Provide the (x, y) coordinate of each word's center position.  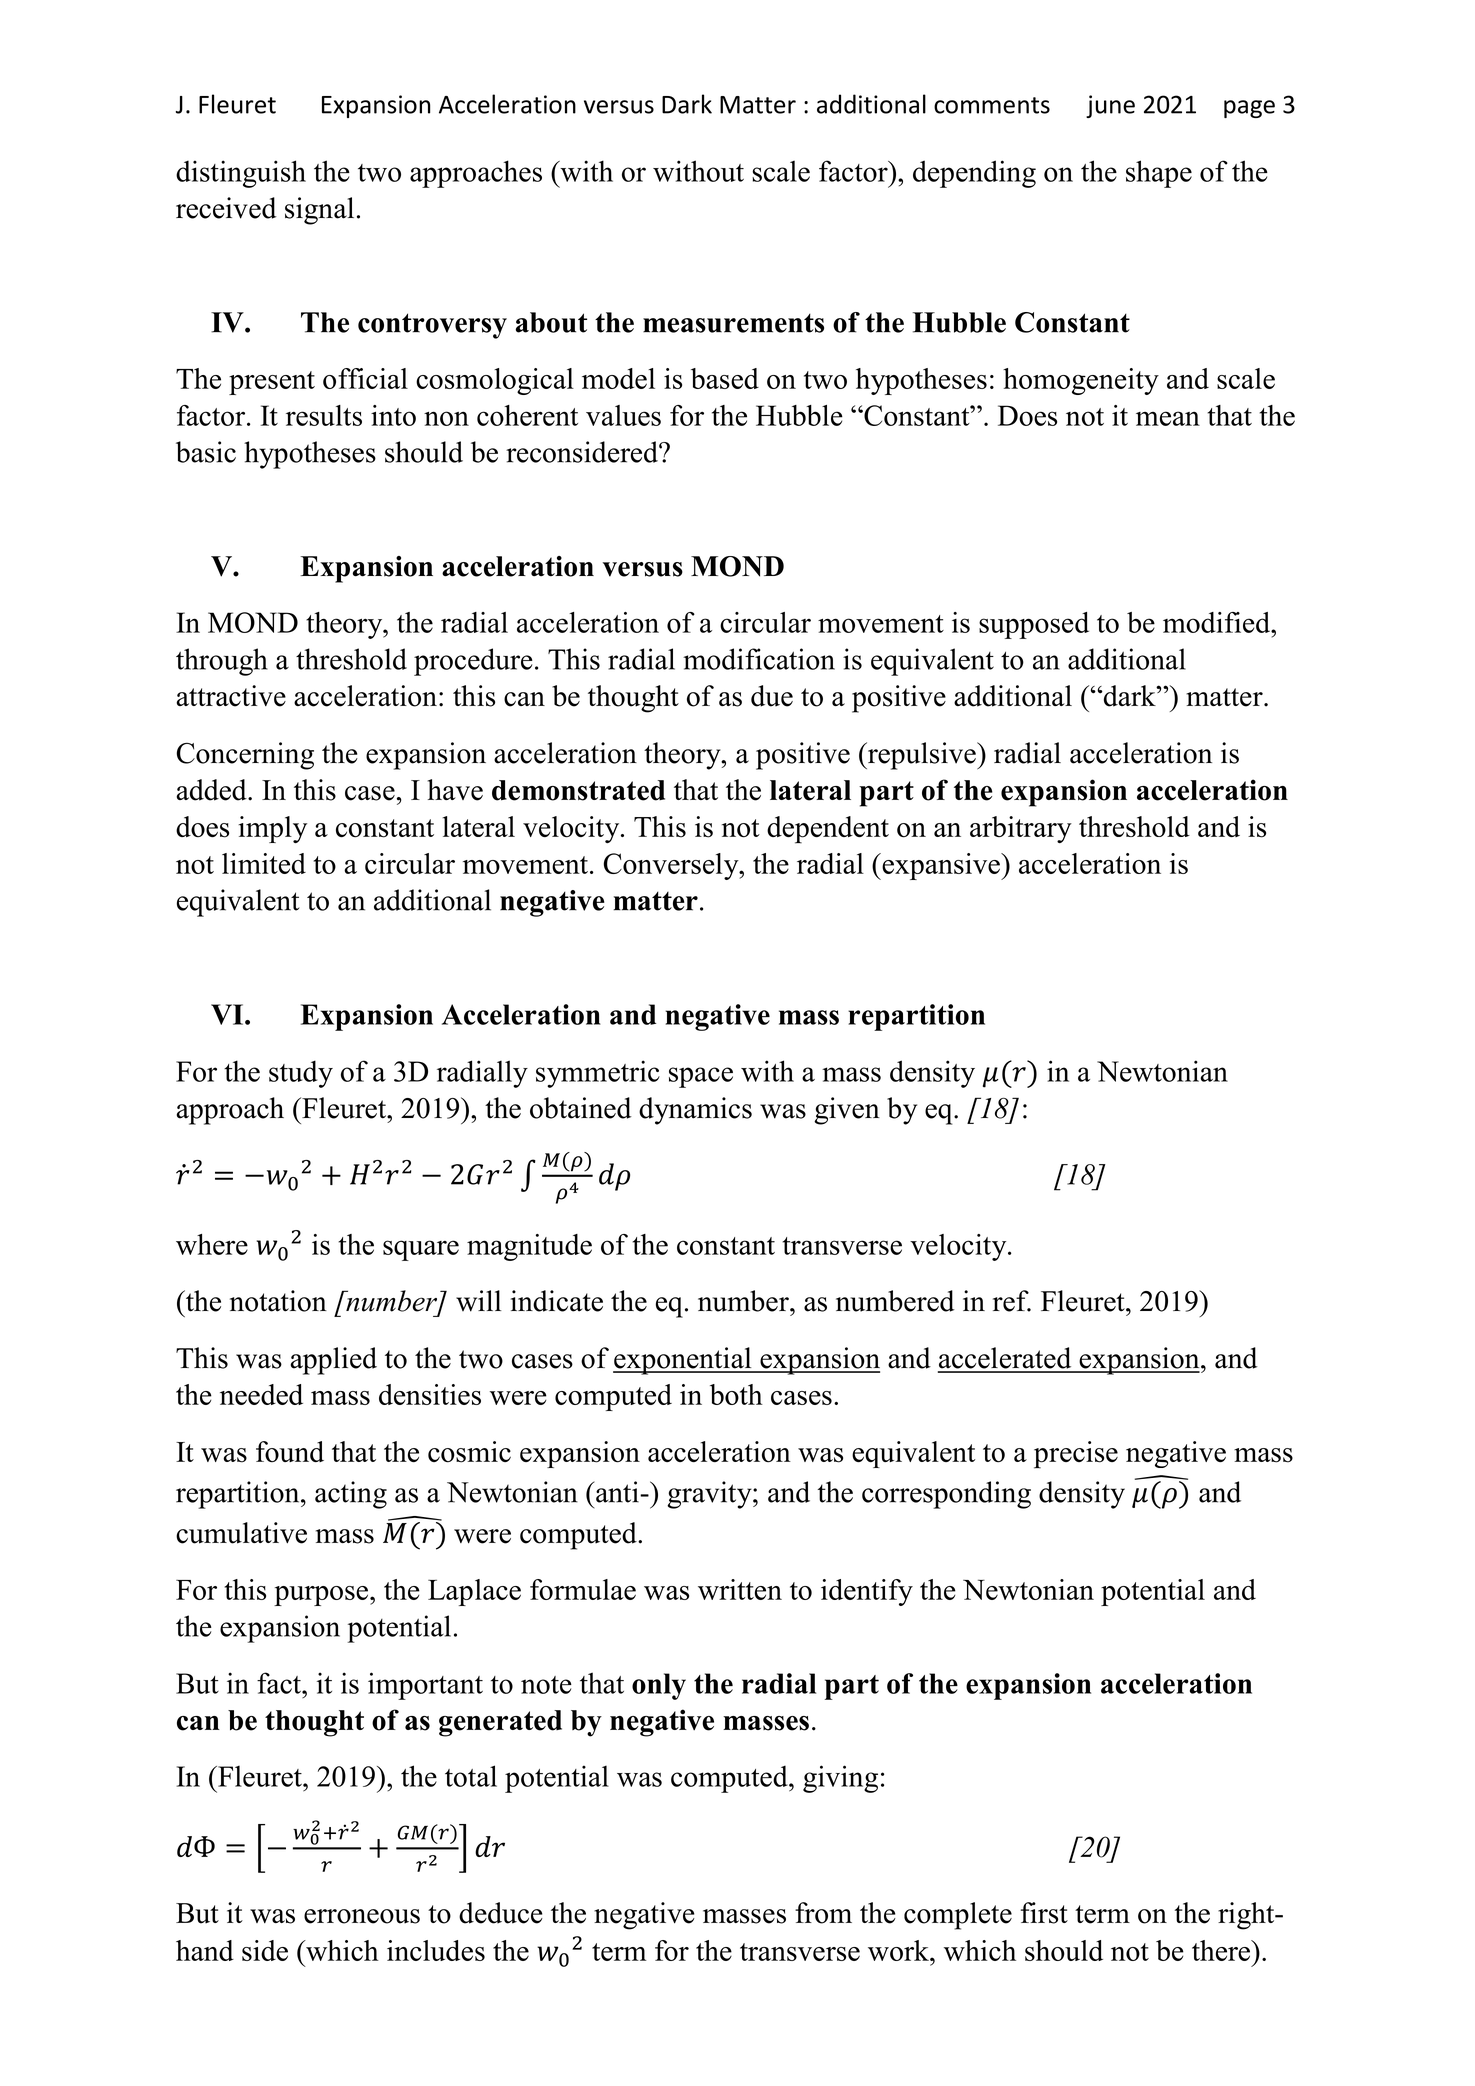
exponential (683, 1361)
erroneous (362, 1916)
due (772, 696)
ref (1012, 1301)
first (1044, 1913)
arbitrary (1021, 829)
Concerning (245, 756)
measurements (733, 323)
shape (1159, 174)
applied (334, 1361)
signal (319, 211)
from (823, 1913)
